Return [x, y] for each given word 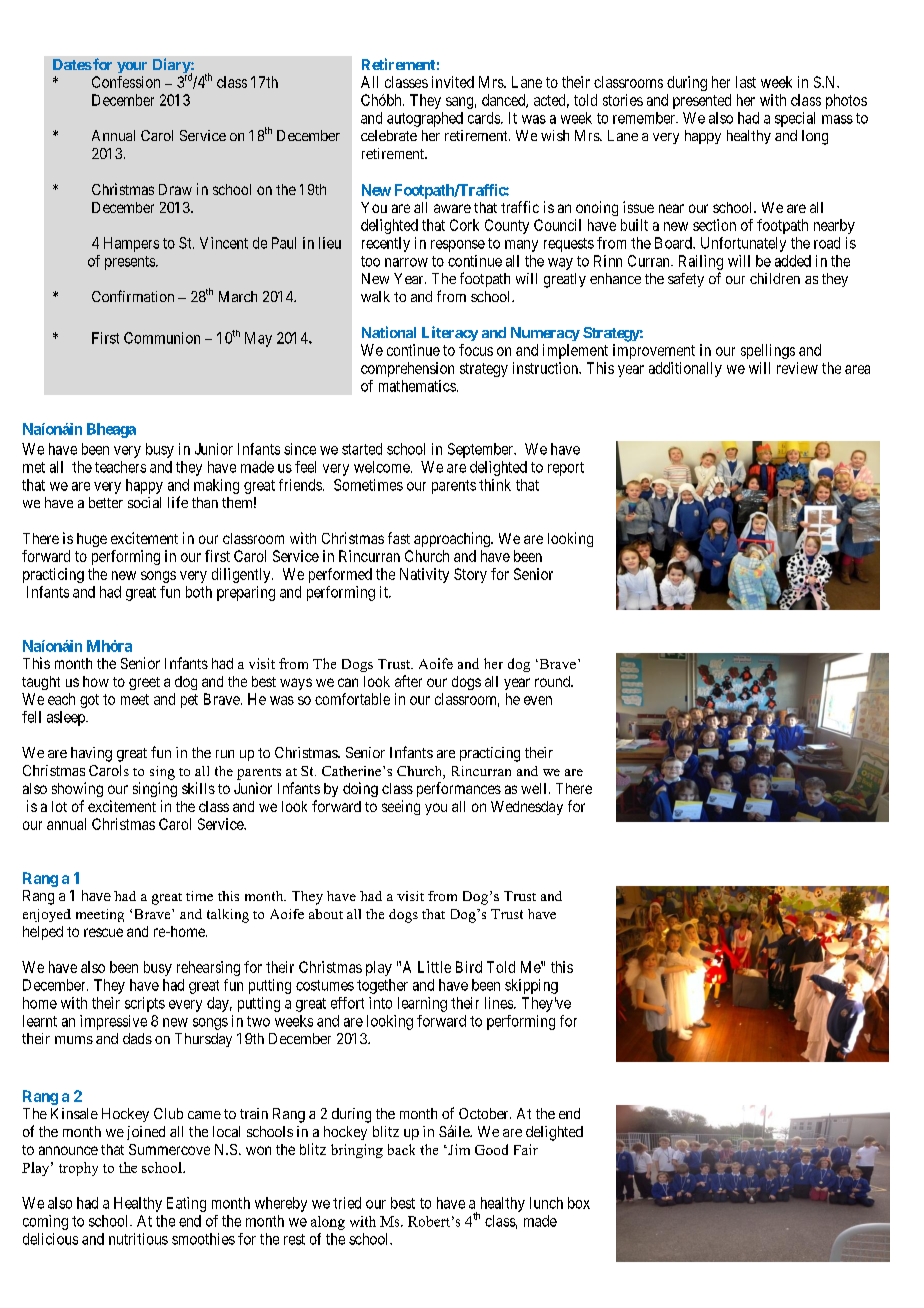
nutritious [138, 1239]
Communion [162, 338]
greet [144, 683]
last [746, 82]
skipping [531, 986]
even [538, 700]
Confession [126, 82]
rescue [103, 932]
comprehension [407, 369]
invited [453, 82]
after [408, 681]
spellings [768, 351]
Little [434, 967]
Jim [458, 1149]
